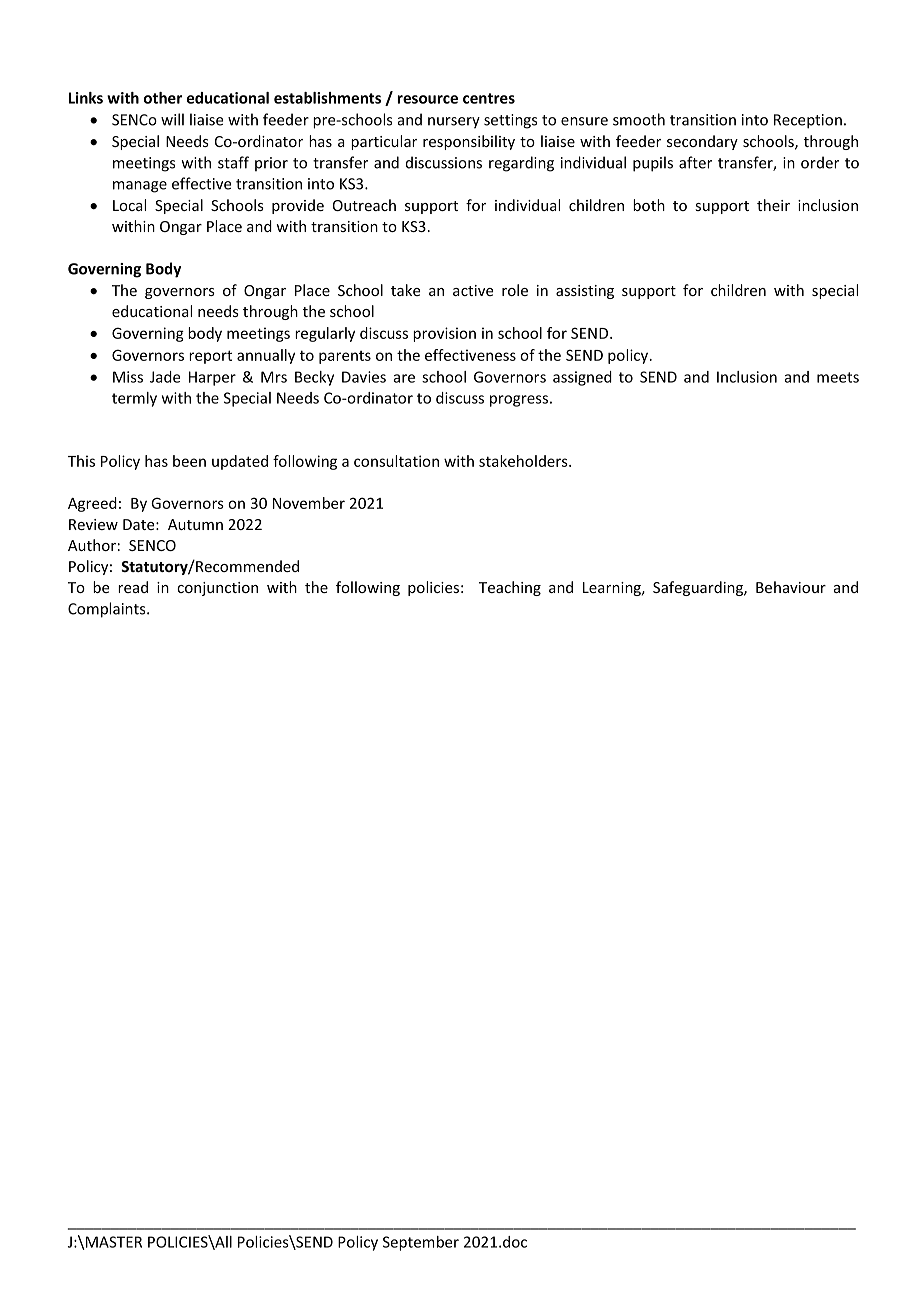  I want to click on Jade, so click(165, 377).
